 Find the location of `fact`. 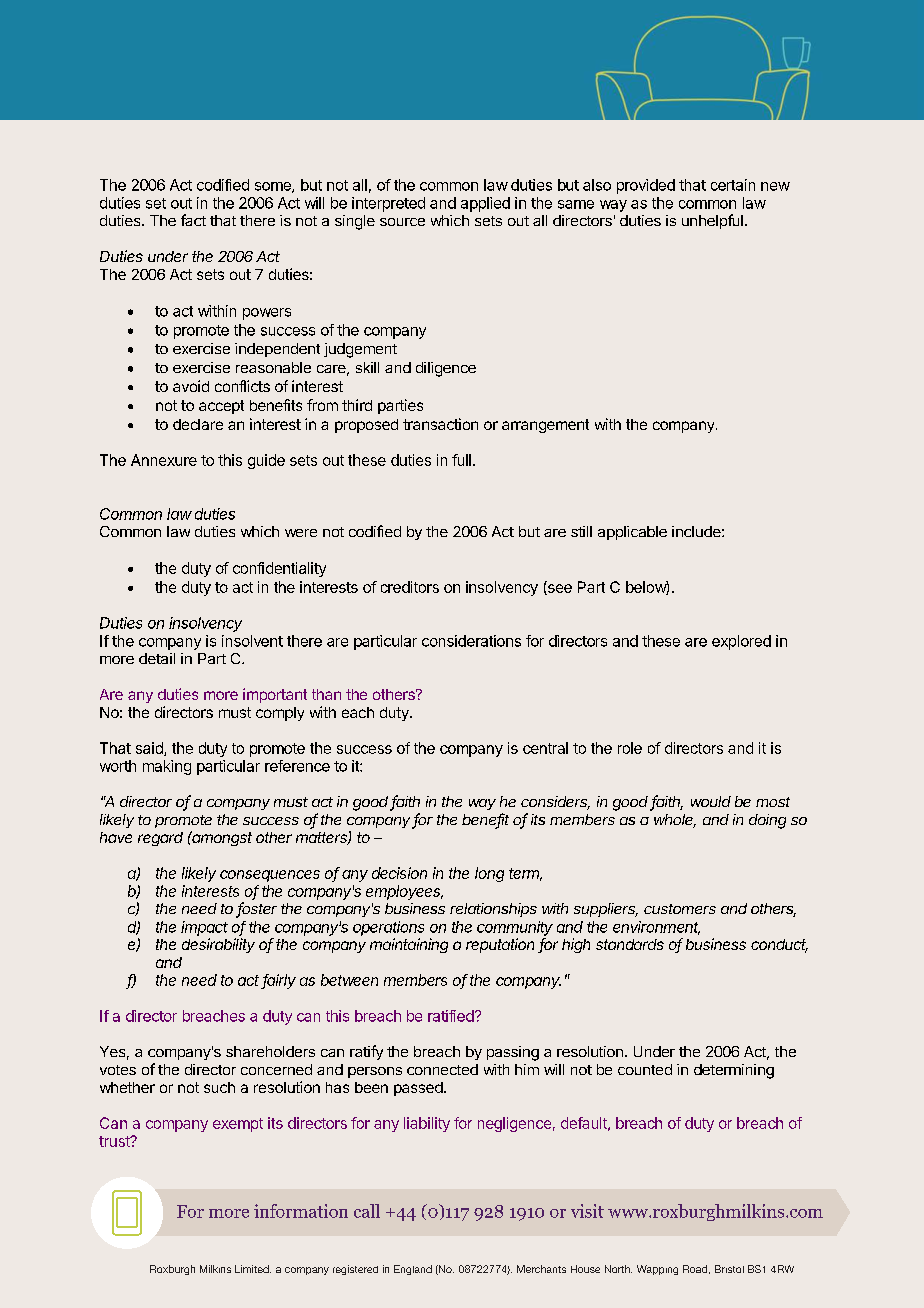

fact is located at coordinates (193, 220).
